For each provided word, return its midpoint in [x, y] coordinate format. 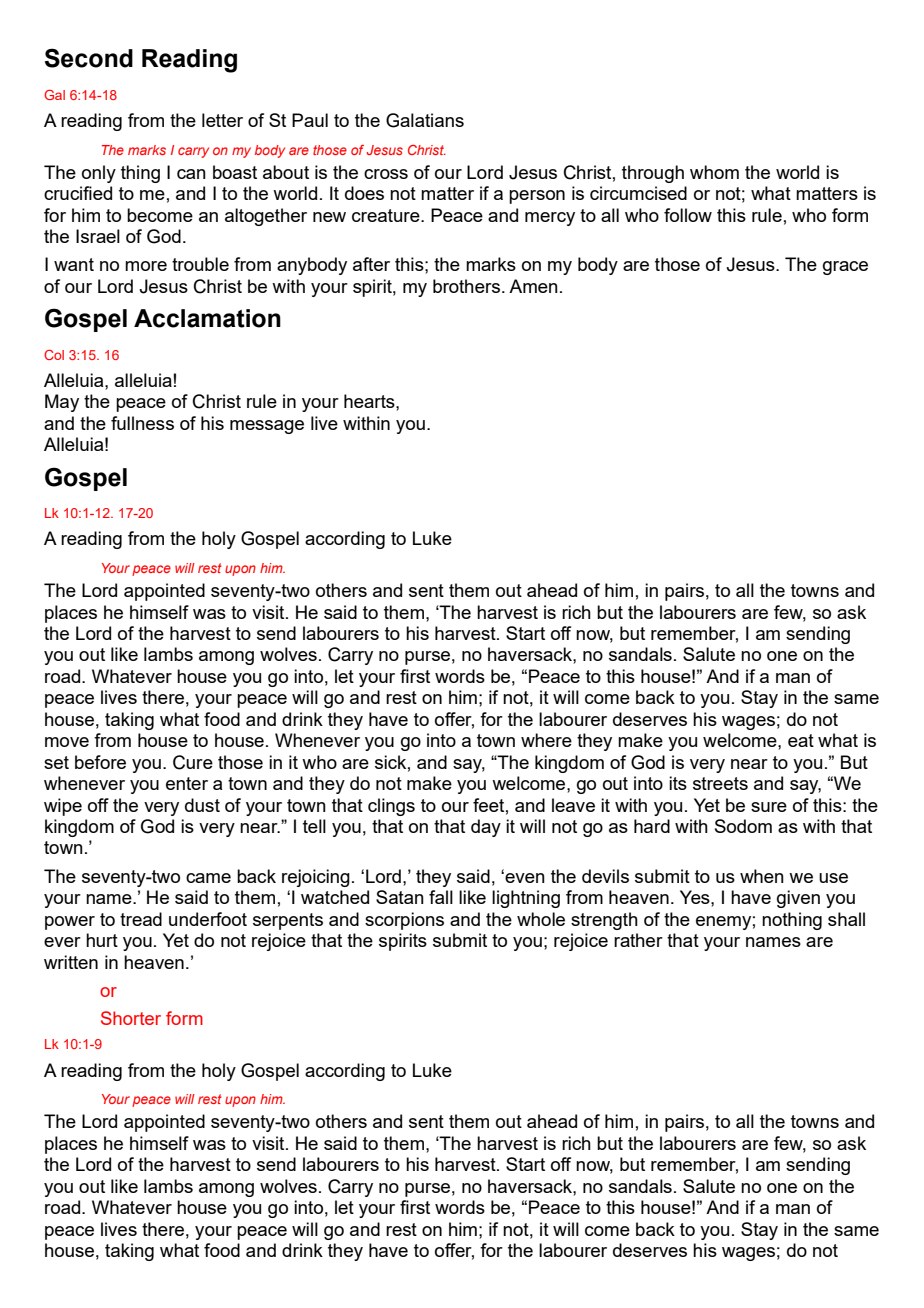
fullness [142, 423]
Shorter [131, 1018]
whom [714, 172]
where [546, 740]
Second [89, 58]
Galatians [425, 120]
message [267, 427]
